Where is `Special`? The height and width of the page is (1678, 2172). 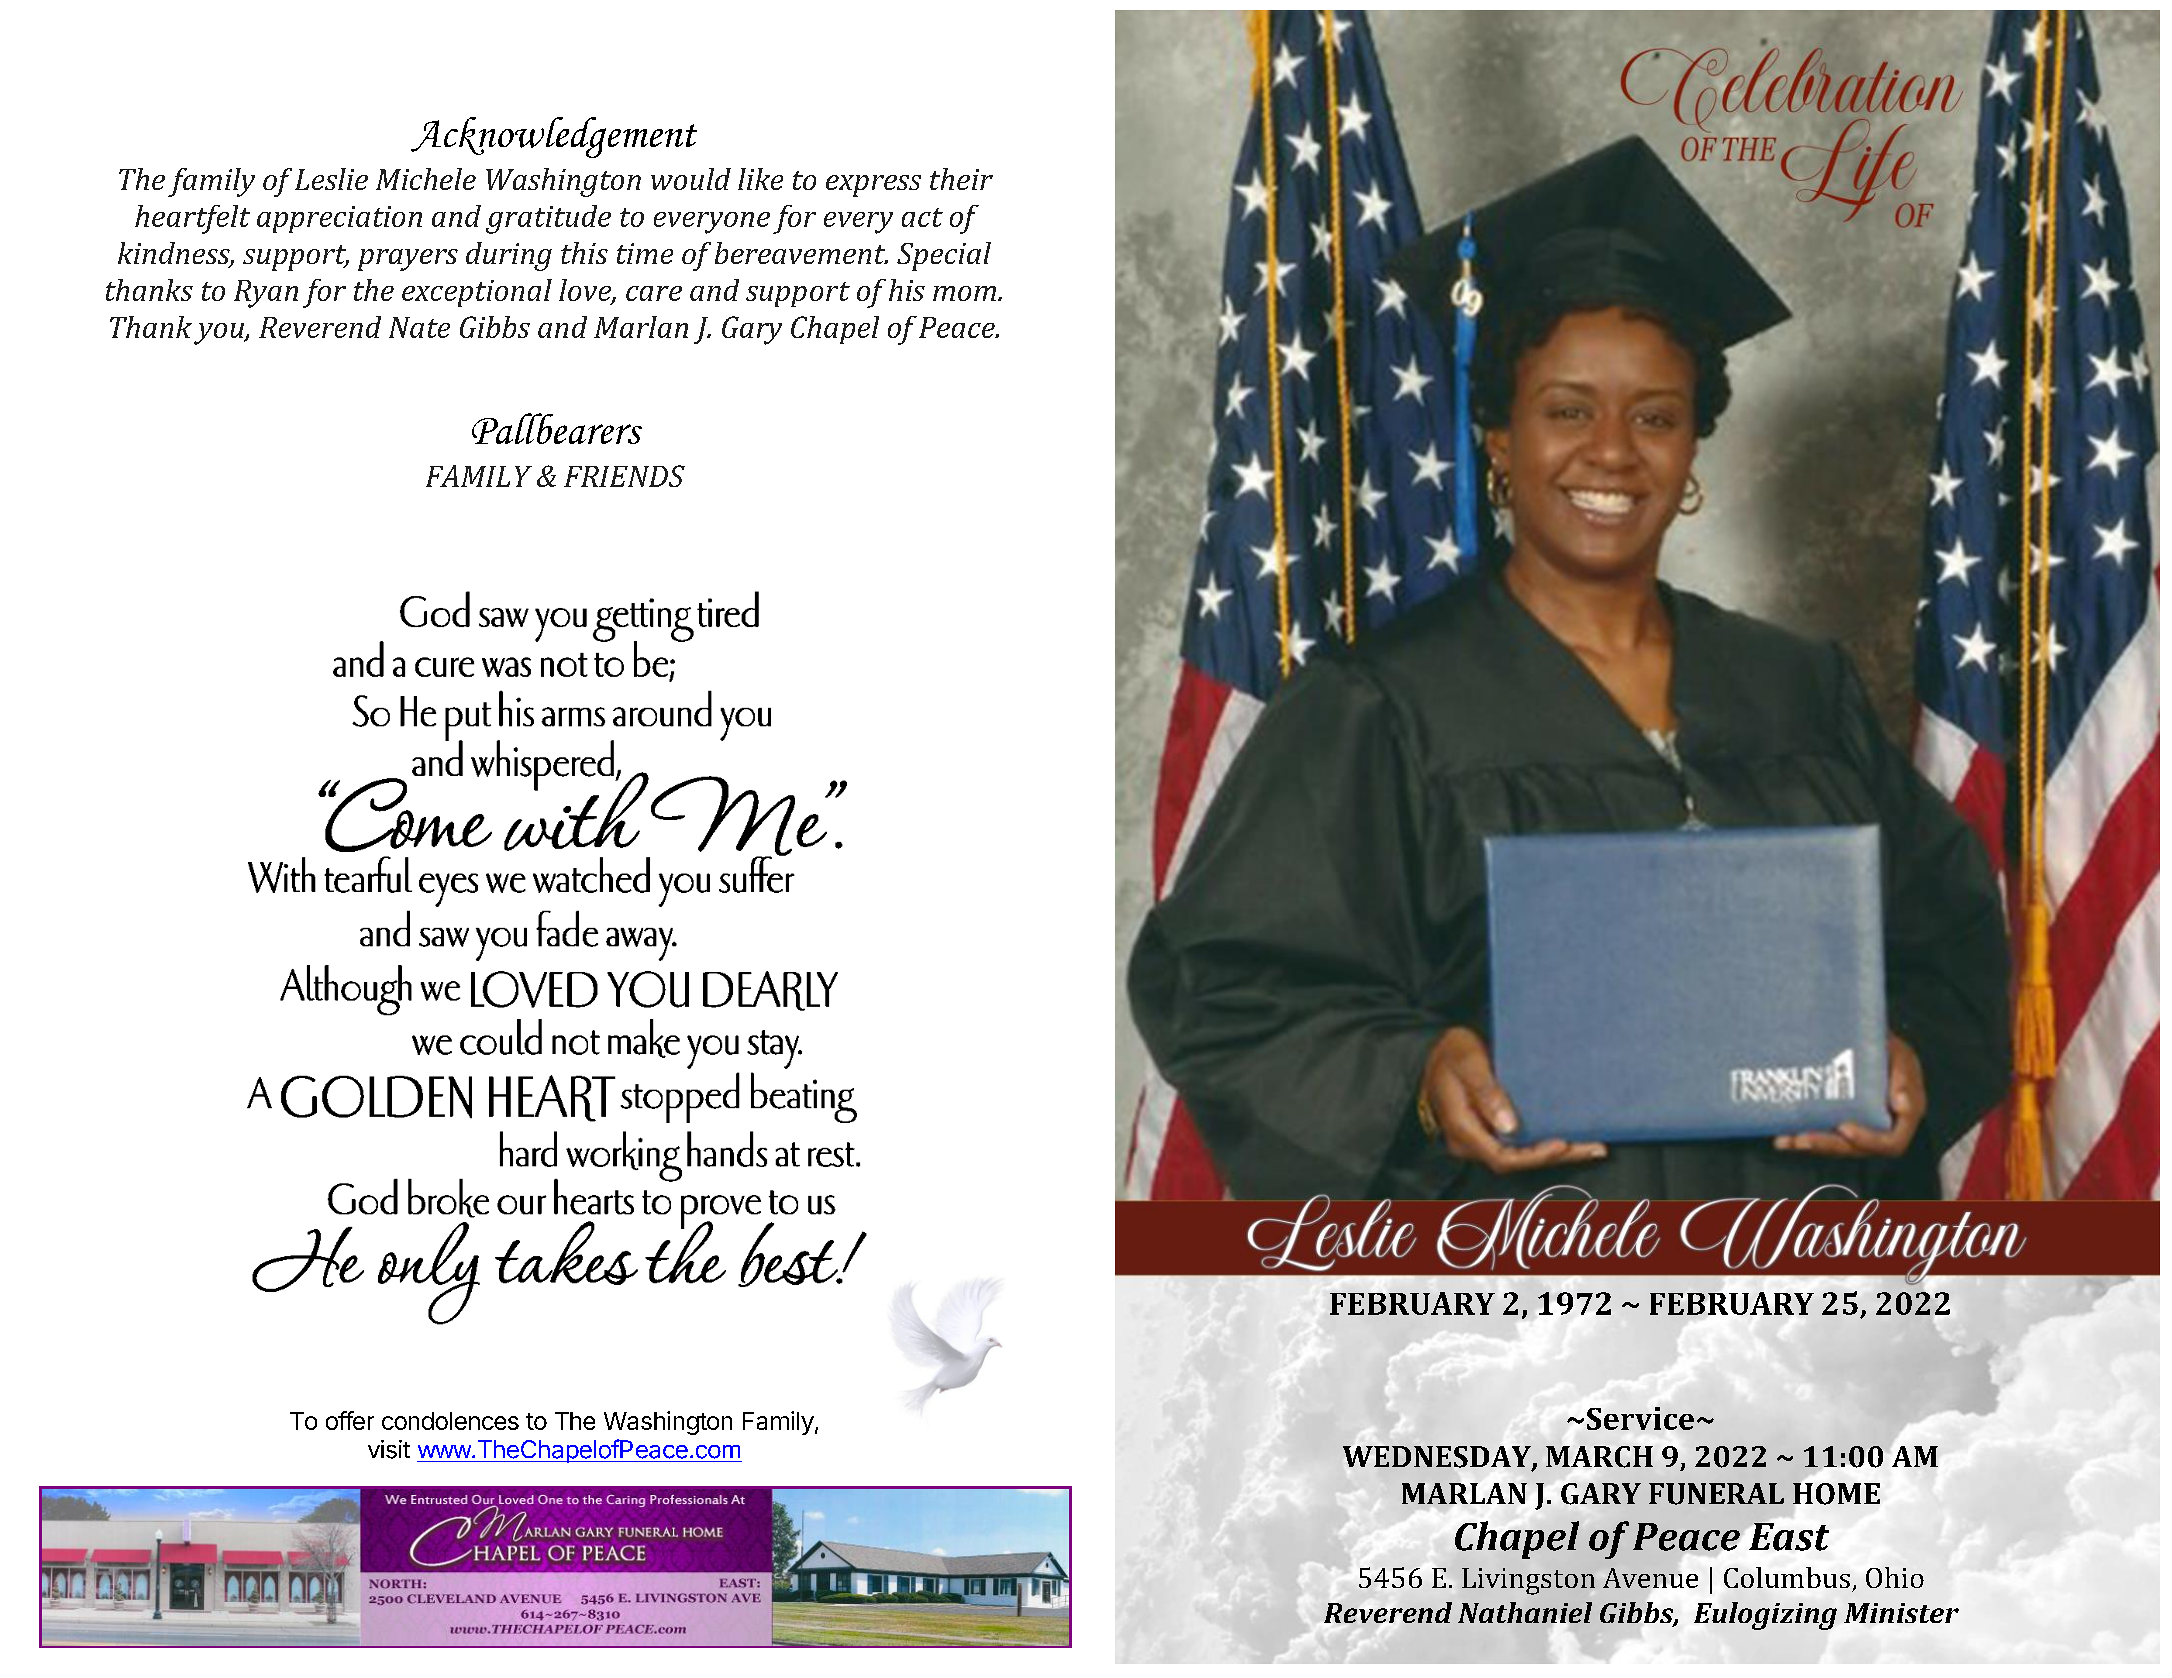 Special is located at coordinates (944, 256).
